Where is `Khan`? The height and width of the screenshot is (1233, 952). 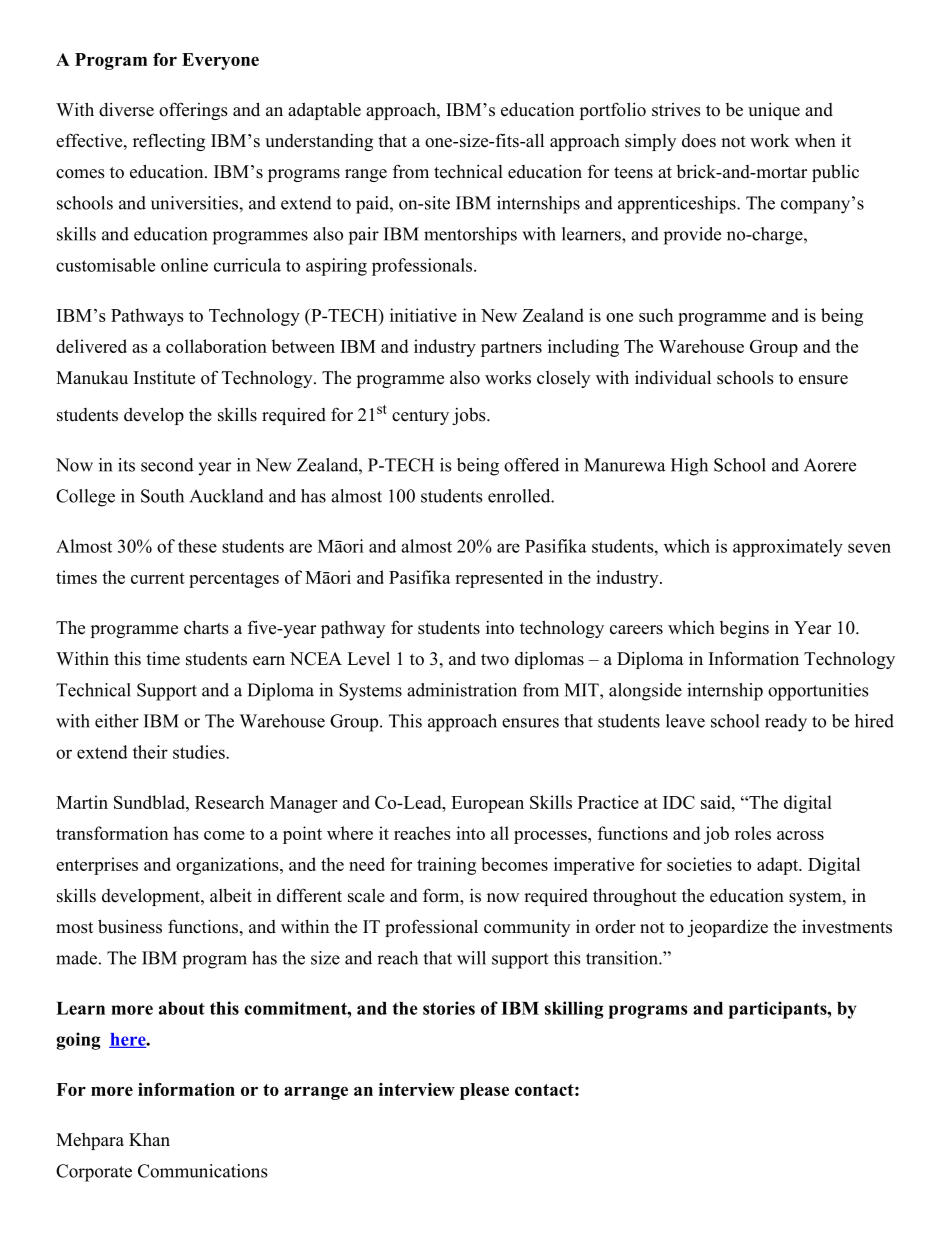
Khan is located at coordinates (149, 1139).
